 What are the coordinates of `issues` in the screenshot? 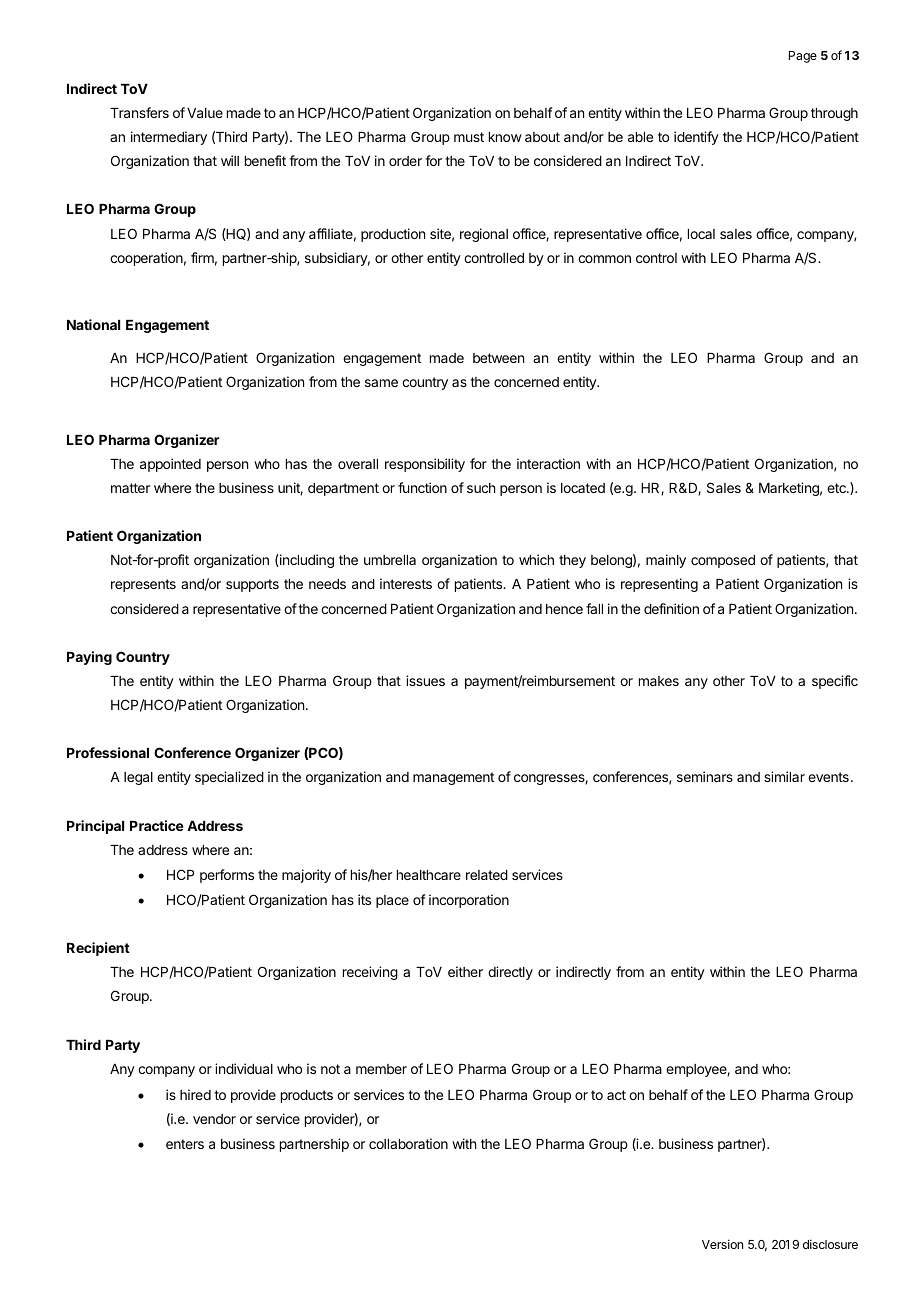 It's located at (425, 680).
